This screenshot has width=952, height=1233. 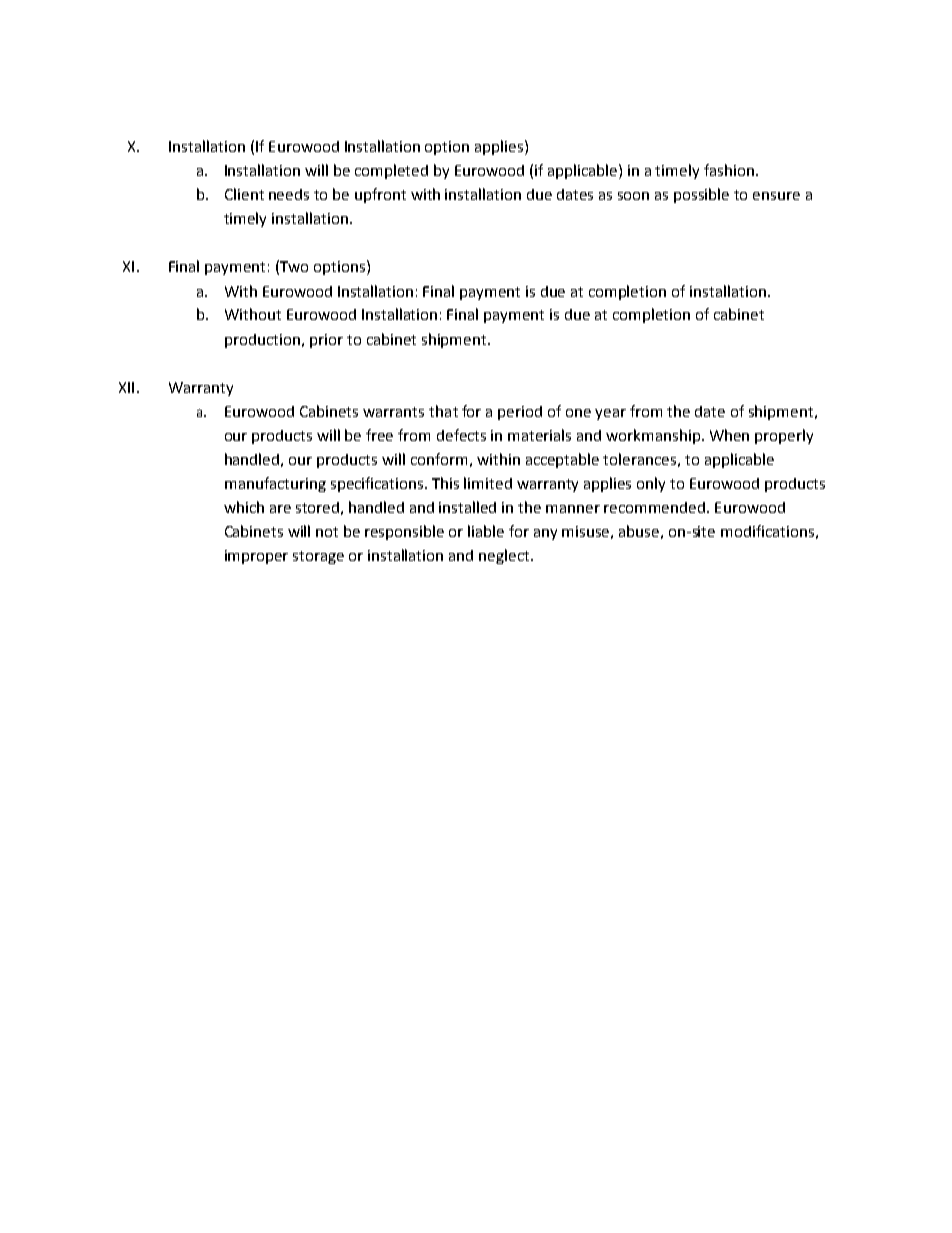 I want to click on manufacturing, so click(x=275, y=484).
